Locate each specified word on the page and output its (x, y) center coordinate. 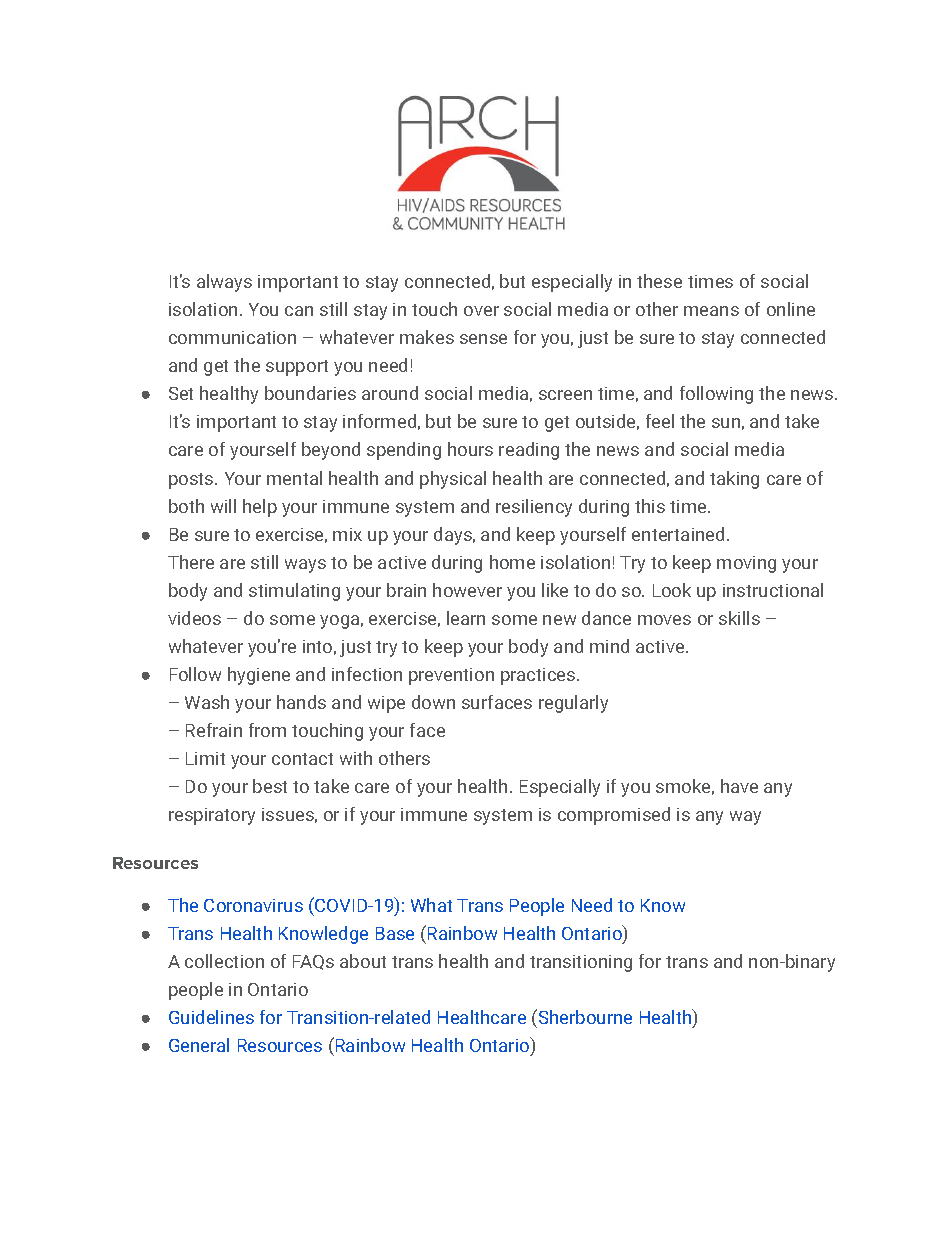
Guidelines (211, 1017)
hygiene (259, 676)
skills (739, 618)
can (299, 311)
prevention (451, 676)
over (481, 311)
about (363, 961)
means (711, 311)
